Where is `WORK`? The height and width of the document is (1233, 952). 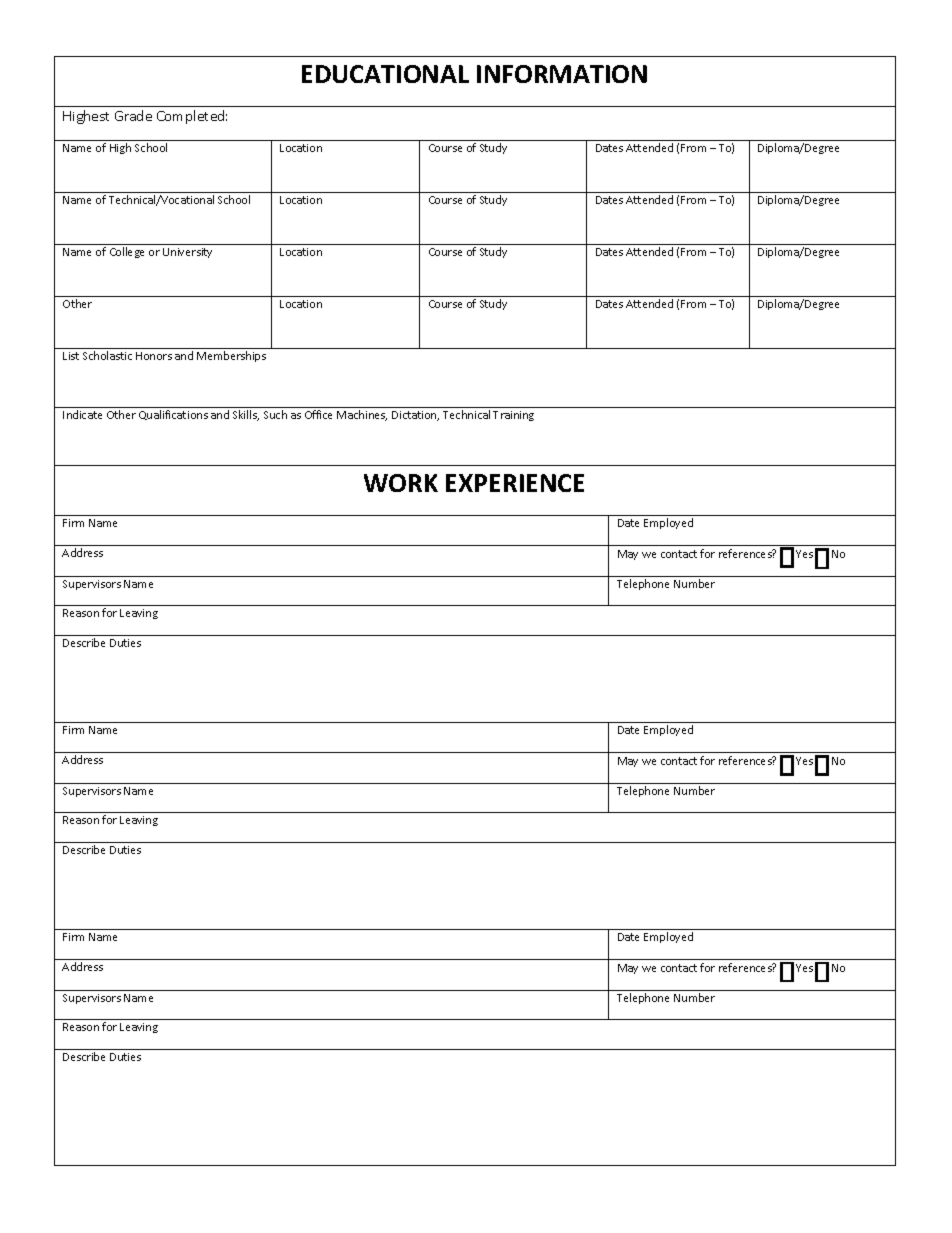 WORK is located at coordinates (401, 483).
